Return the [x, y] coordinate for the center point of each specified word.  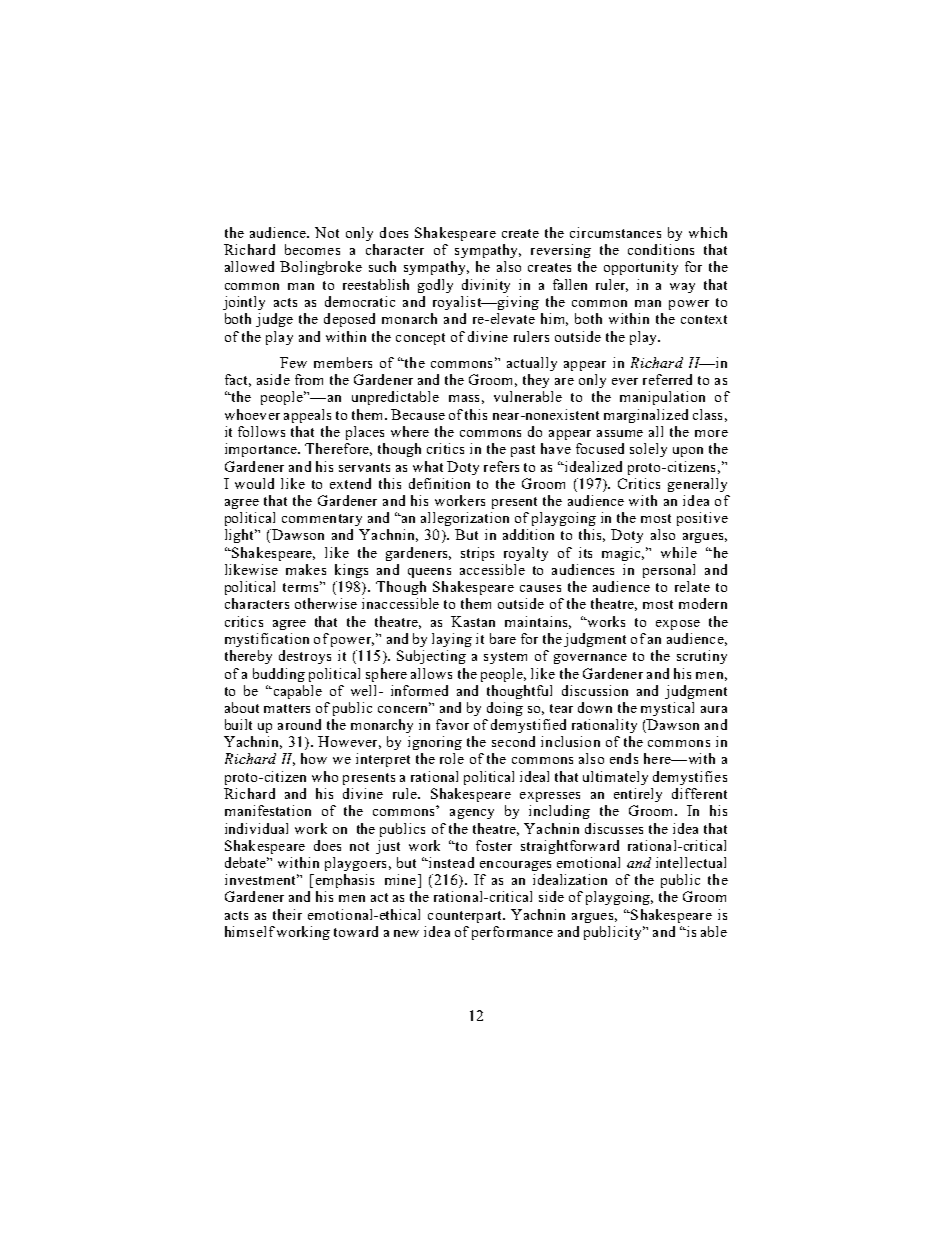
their [287, 914]
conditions [661, 249]
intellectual [691, 862]
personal [669, 571]
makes [306, 569]
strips [477, 554]
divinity [486, 286]
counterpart [466, 917]
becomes [312, 249]
